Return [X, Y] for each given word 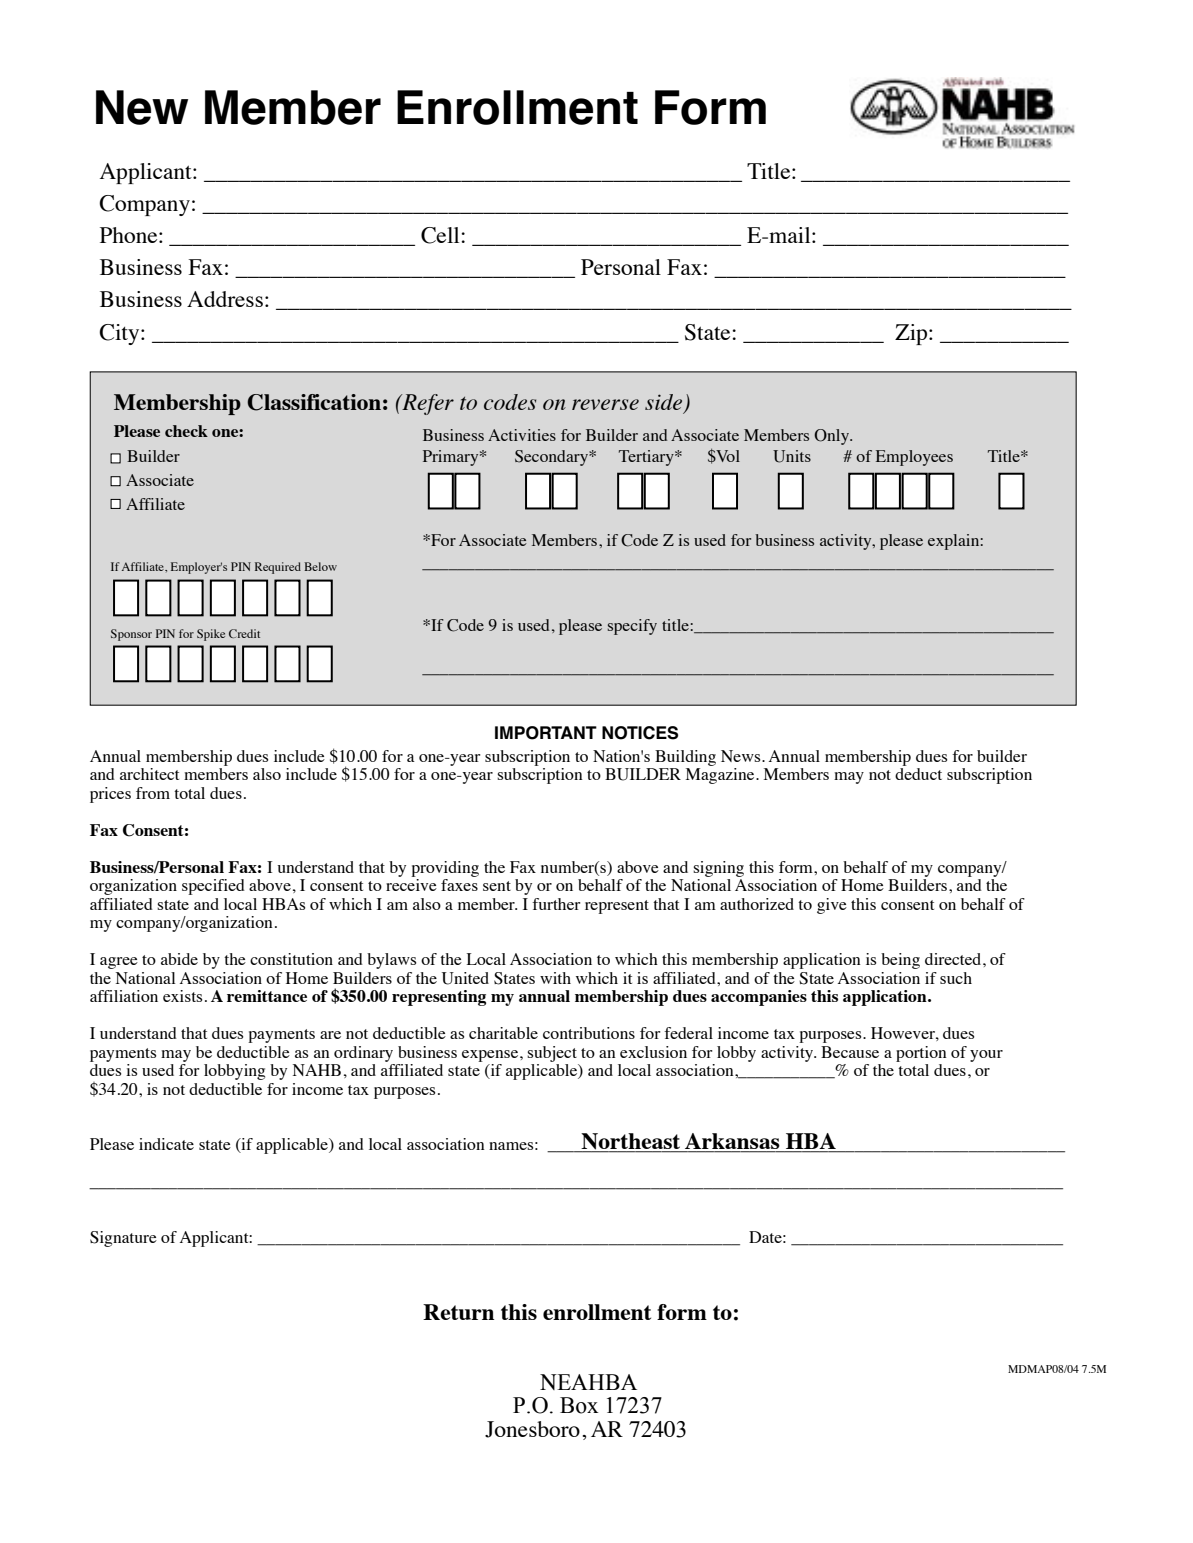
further [556, 904]
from [153, 793]
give [832, 906]
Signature [123, 1239]
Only [833, 437]
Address [225, 299]
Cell [440, 235]
